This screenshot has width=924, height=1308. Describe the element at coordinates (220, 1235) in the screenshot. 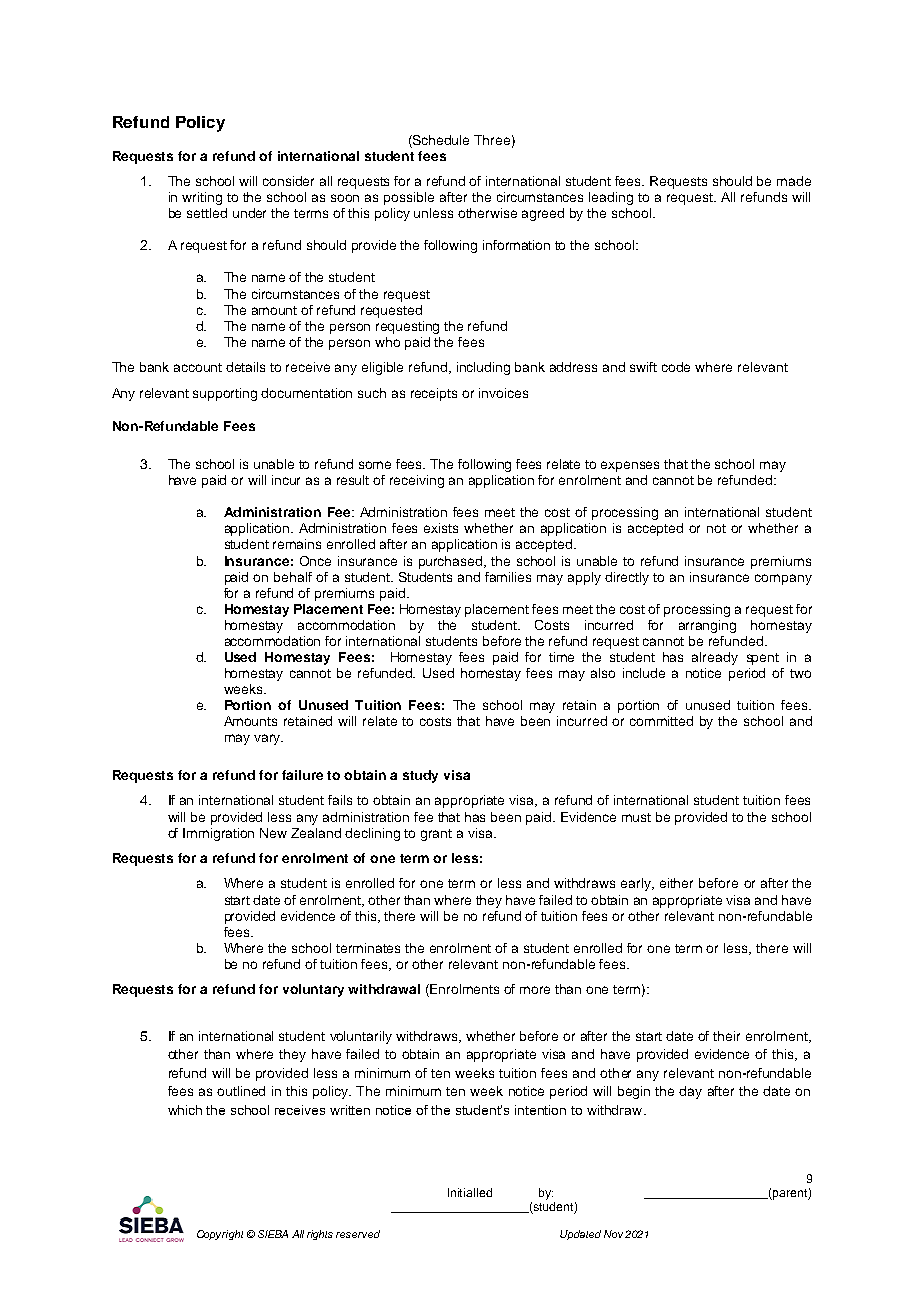

I see `Copyright` at that location.
